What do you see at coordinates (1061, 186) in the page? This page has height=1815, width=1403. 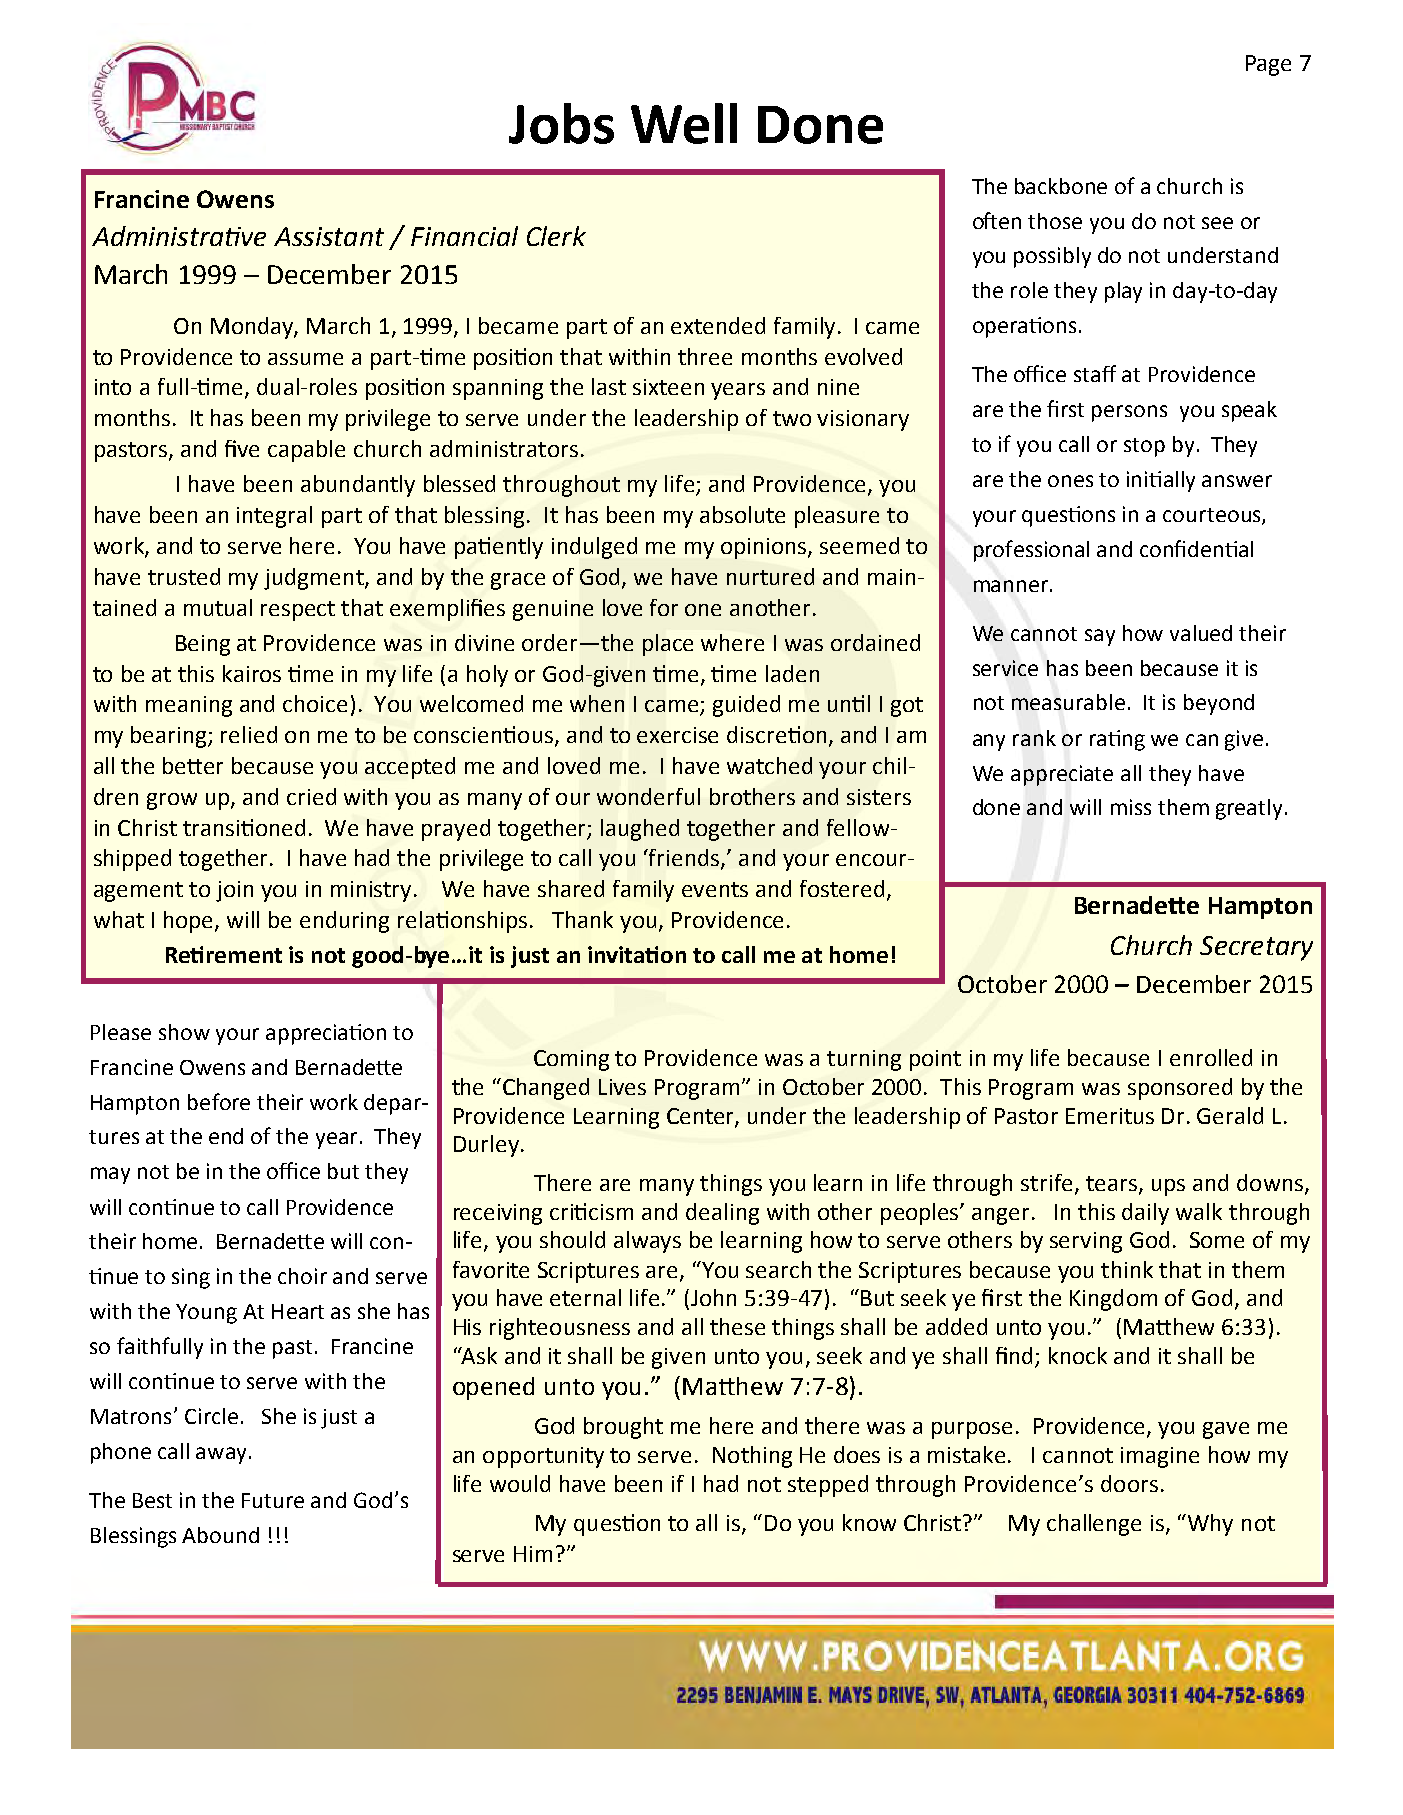 I see `backbone` at bounding box center [1061, 186].
